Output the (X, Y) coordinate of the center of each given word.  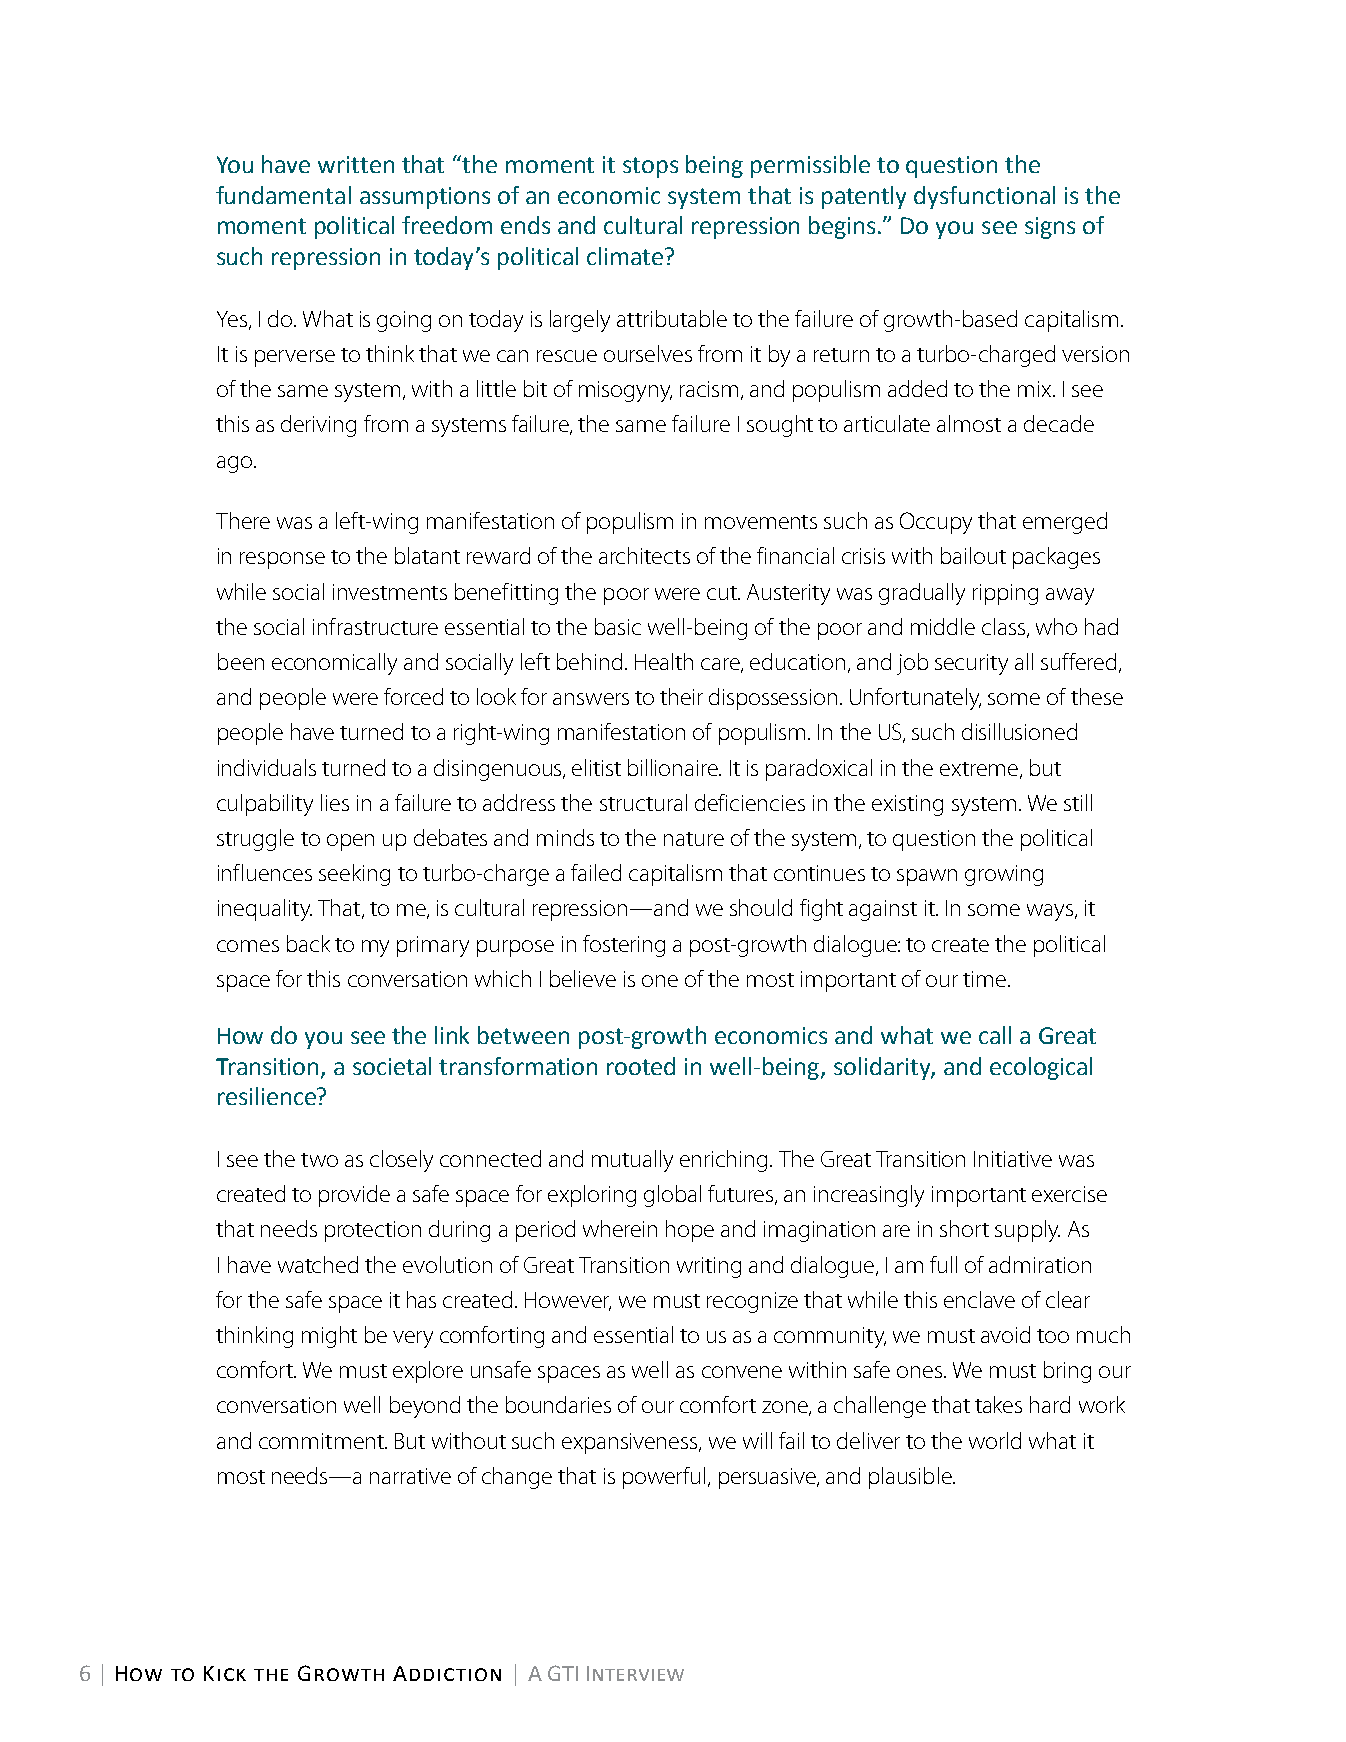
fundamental (283, 195)
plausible (911, 1478)
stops (650, 167)
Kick (225, 1673)
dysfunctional (984, 197)
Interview (635, 1673)
